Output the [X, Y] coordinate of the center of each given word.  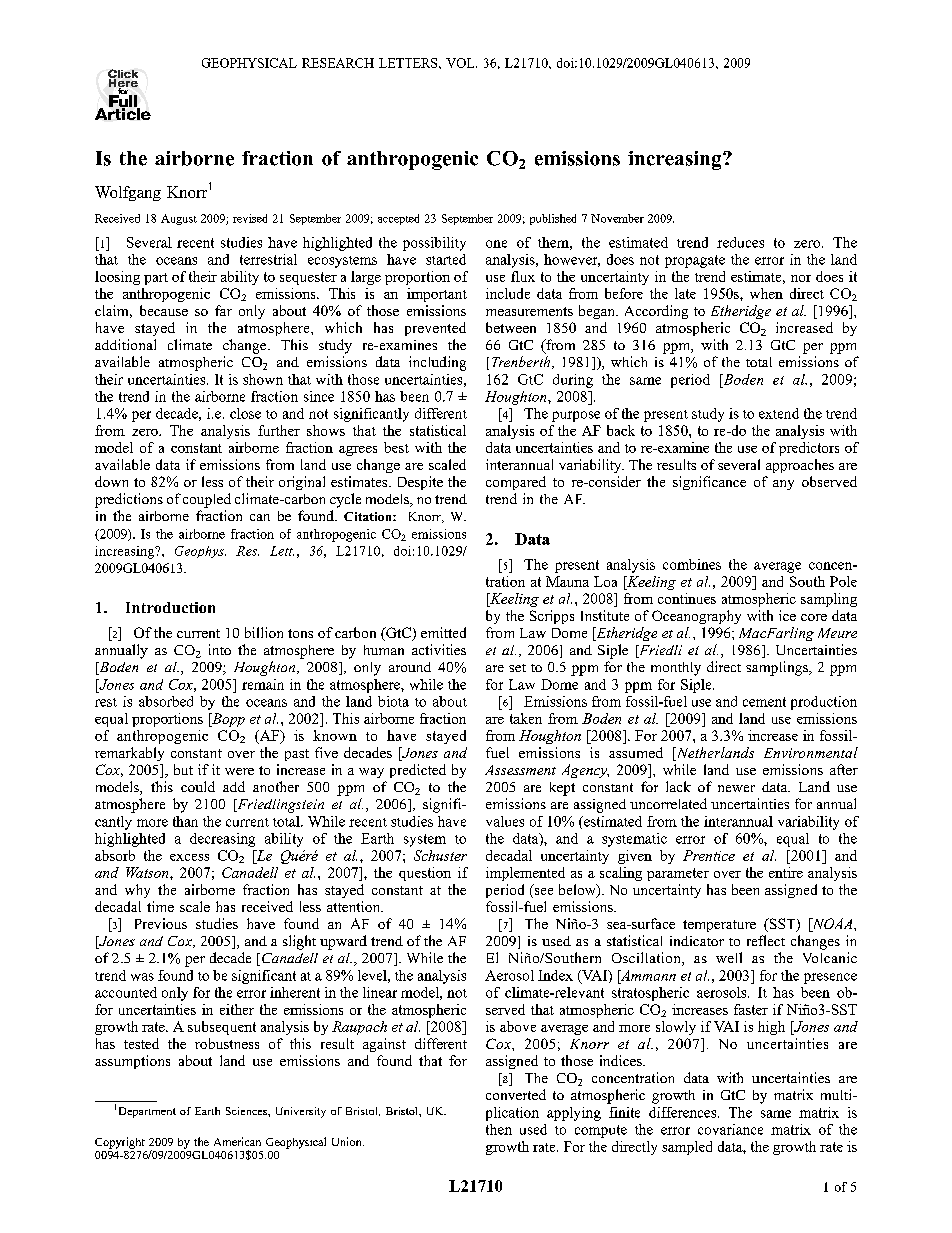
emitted [443, 632]
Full [124, 101]
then [499, 1129]
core [814, 617]
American [237, 1141]
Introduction [170, 607]
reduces [740, 242]
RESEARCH [338, 63]
